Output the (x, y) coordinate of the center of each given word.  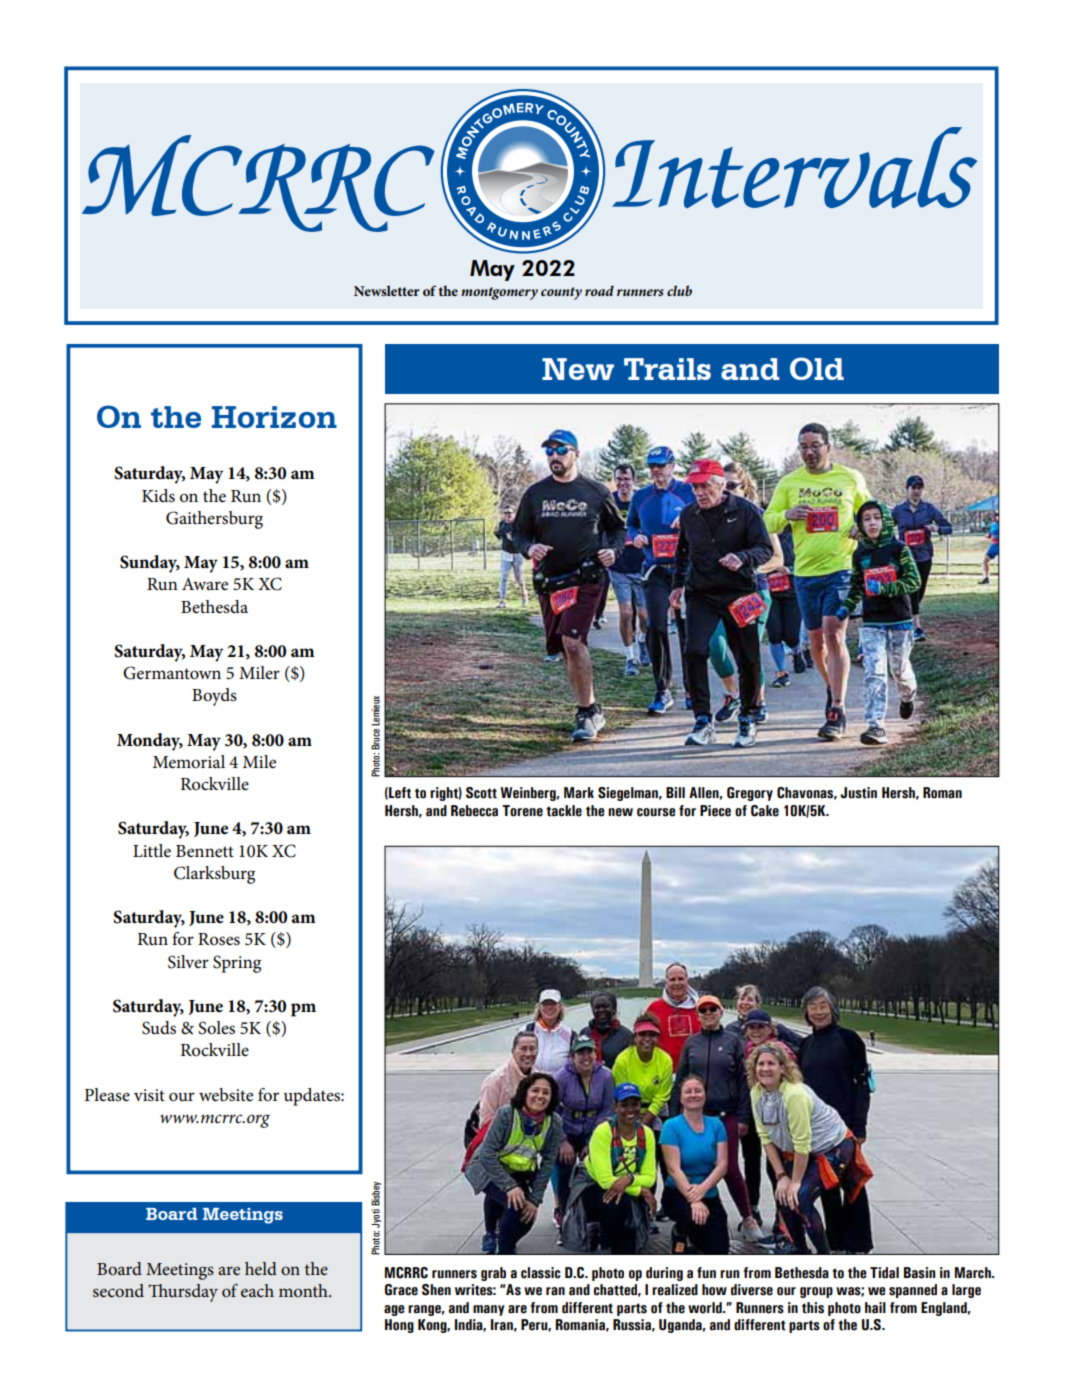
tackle (564, 811)
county (561, 293)
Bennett (205, 851)
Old (817, 368)
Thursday (183, 1293)
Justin (858, 793)
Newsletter (387, 290)
